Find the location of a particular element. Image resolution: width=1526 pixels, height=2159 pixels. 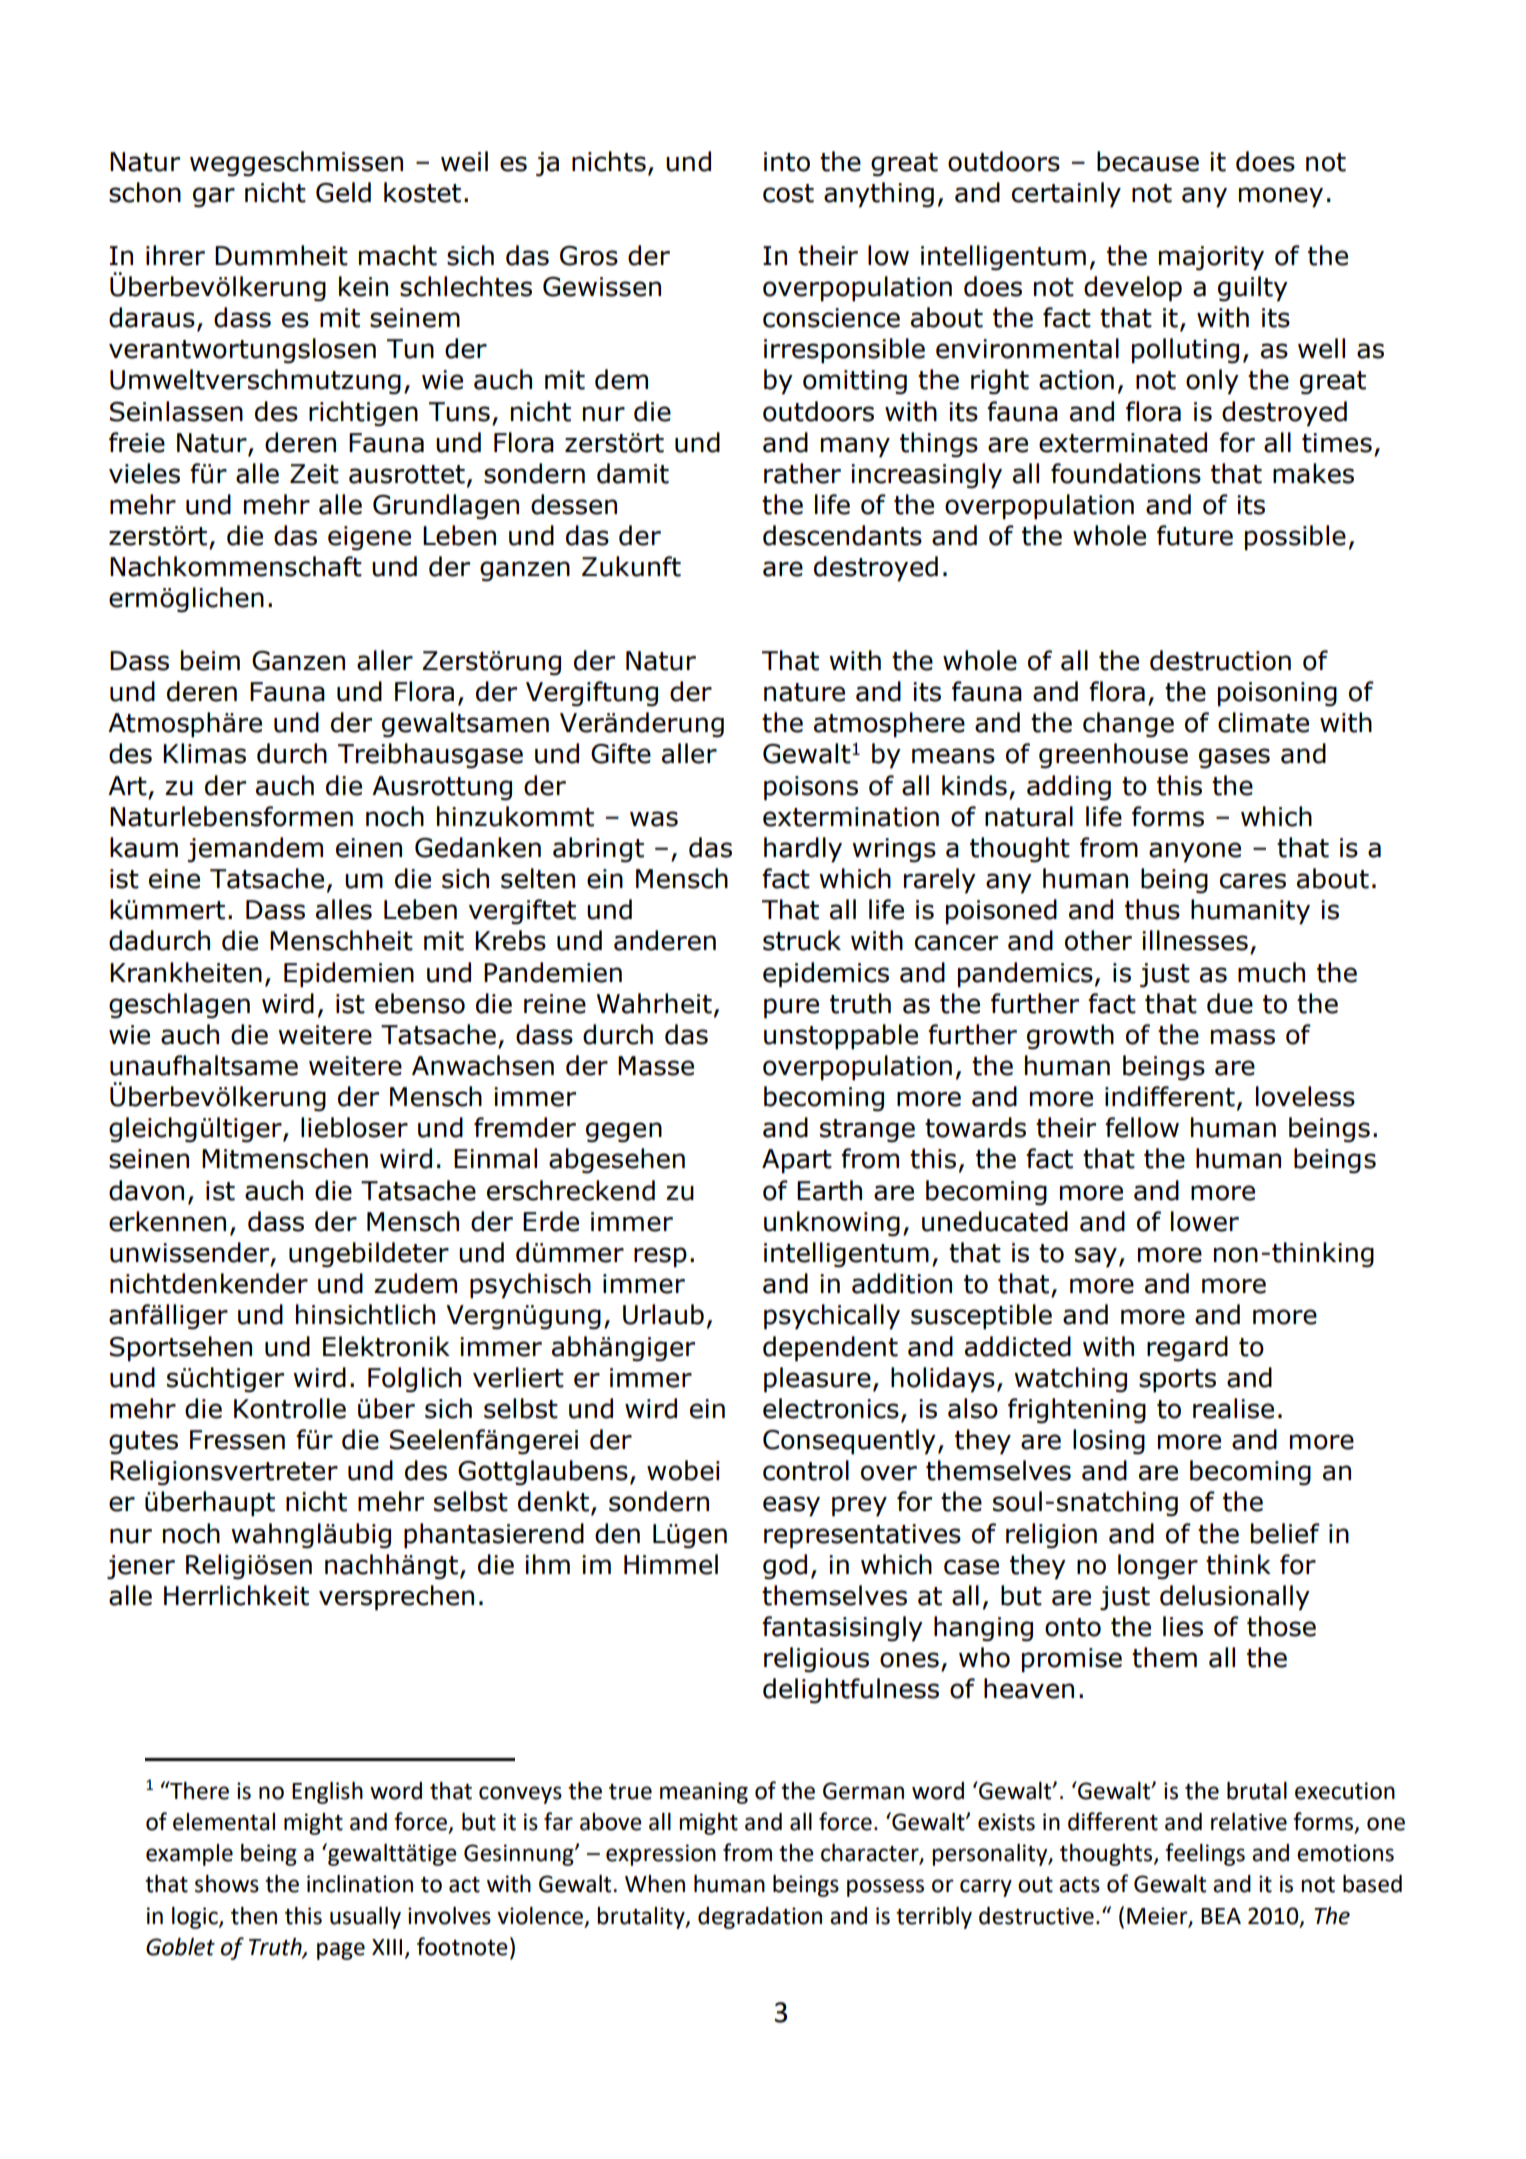

money is located at coordinates (1281, 197).
